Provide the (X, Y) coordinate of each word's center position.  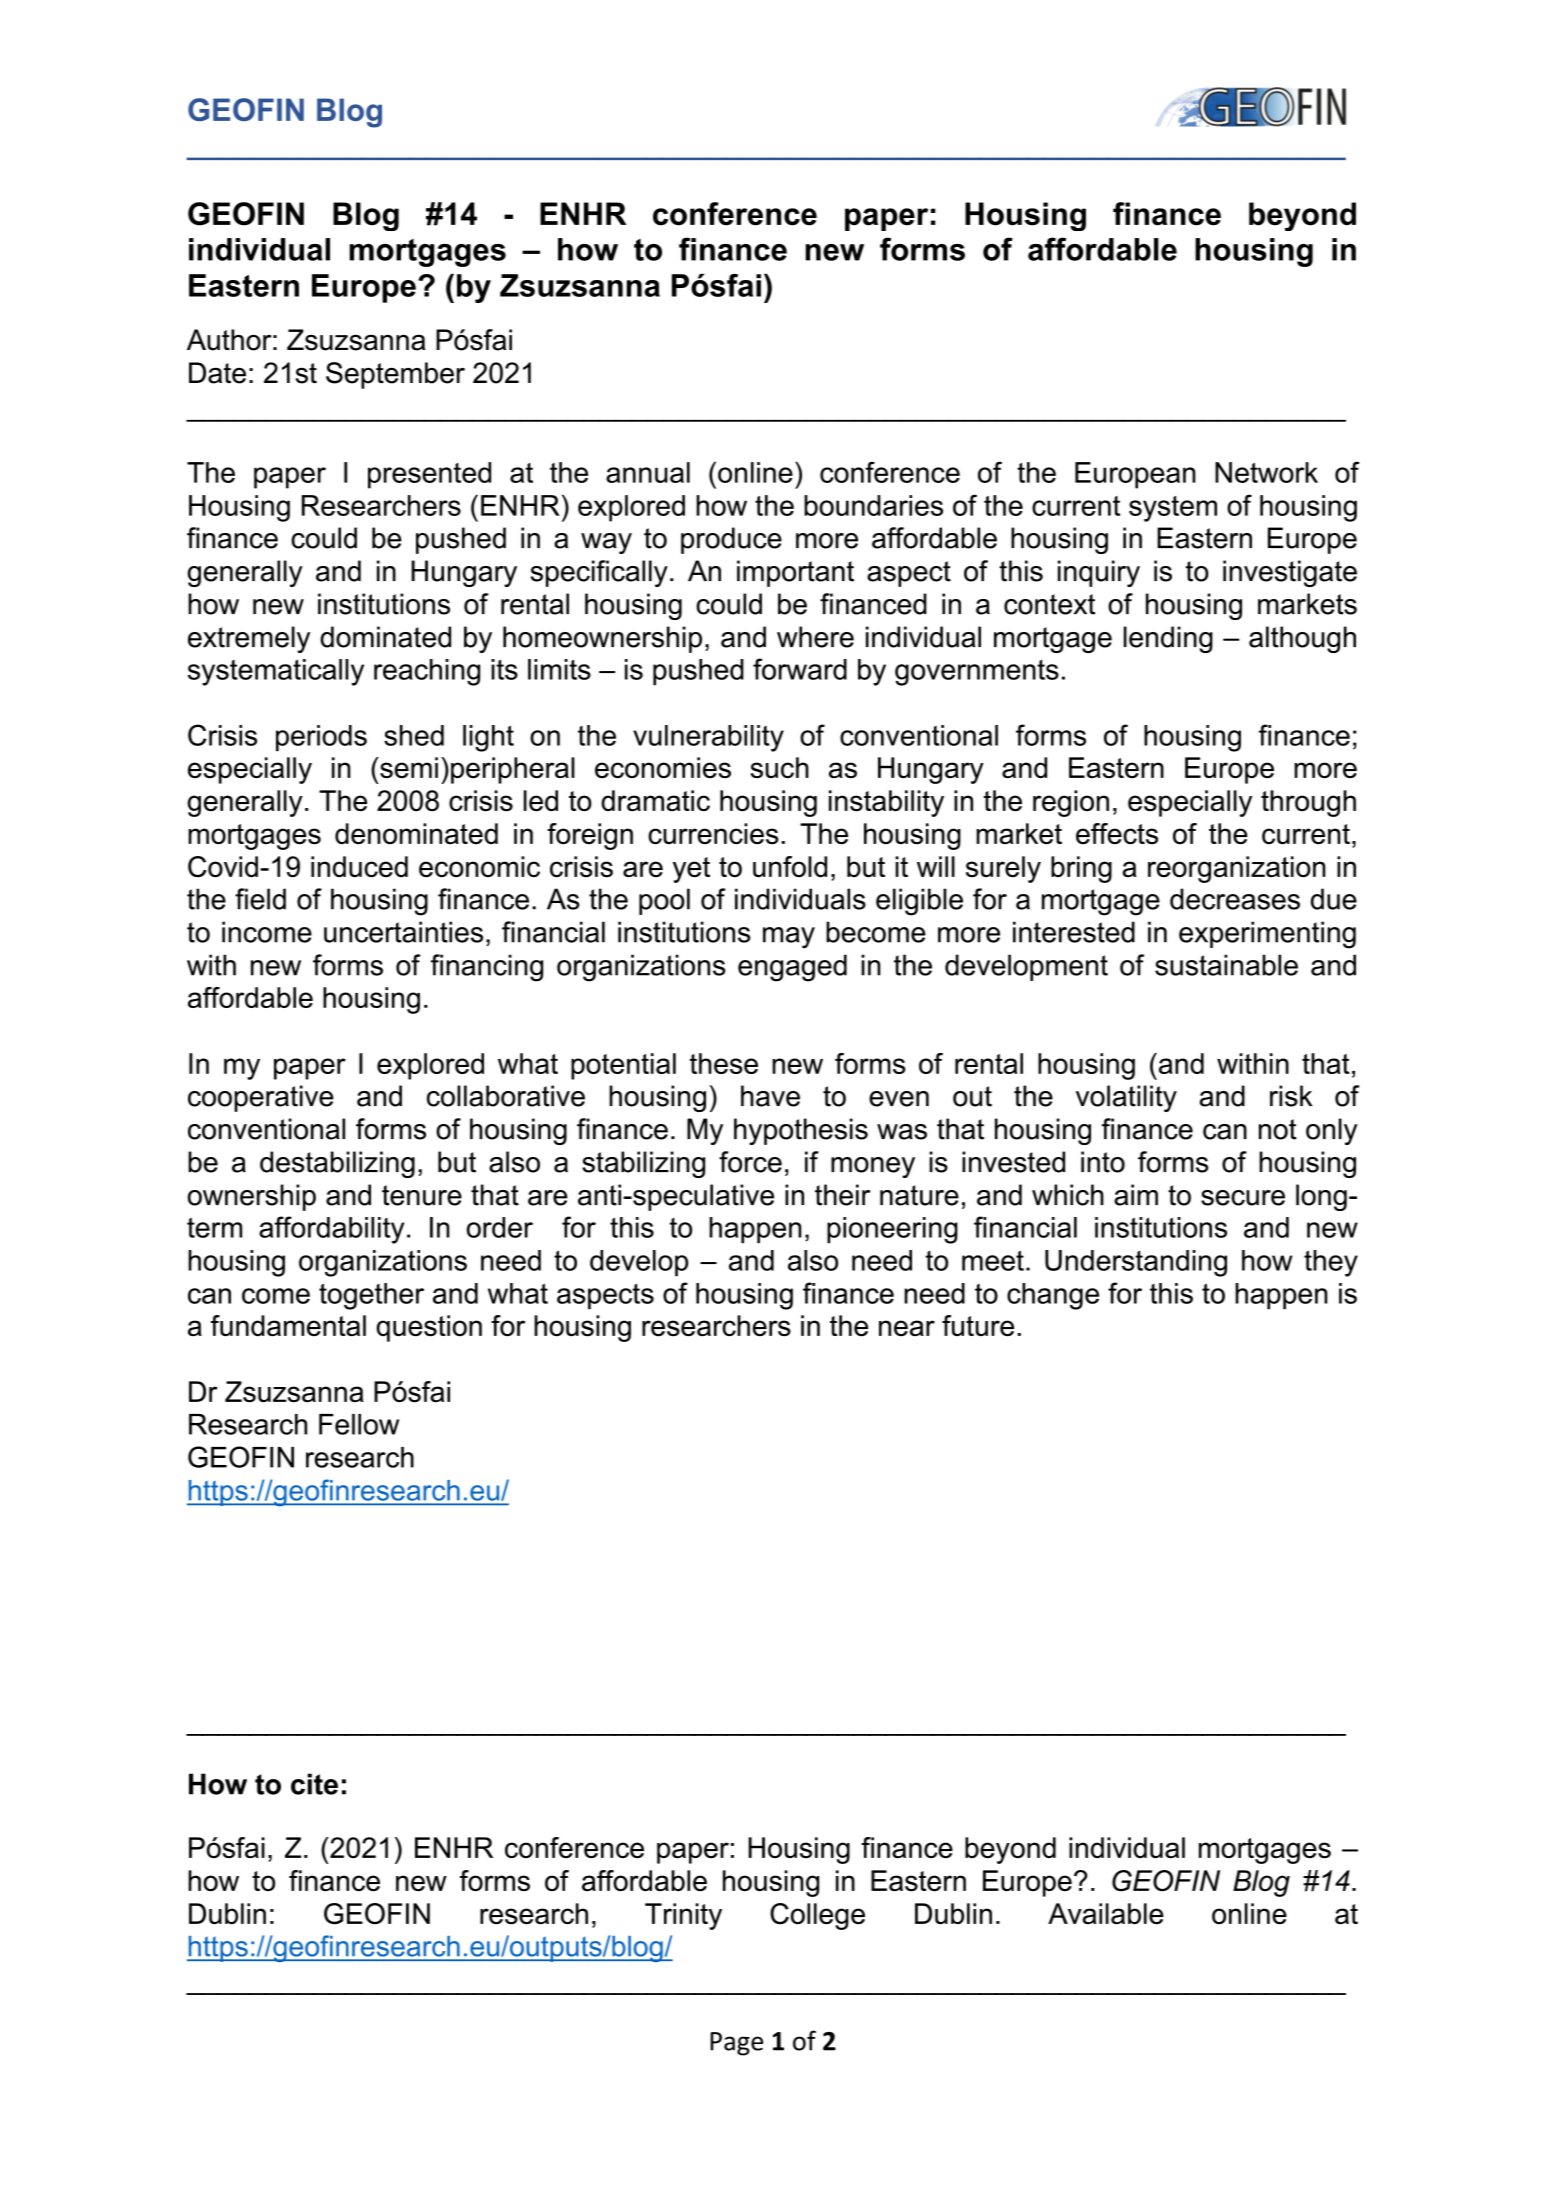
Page (736, 2044)
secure (1243, 1198)
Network (1266, 472)
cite (314, 1784)
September (395, 375)
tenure (422, 1195)
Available (1106, 1914)
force (750, 1162)
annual (648, 472)
